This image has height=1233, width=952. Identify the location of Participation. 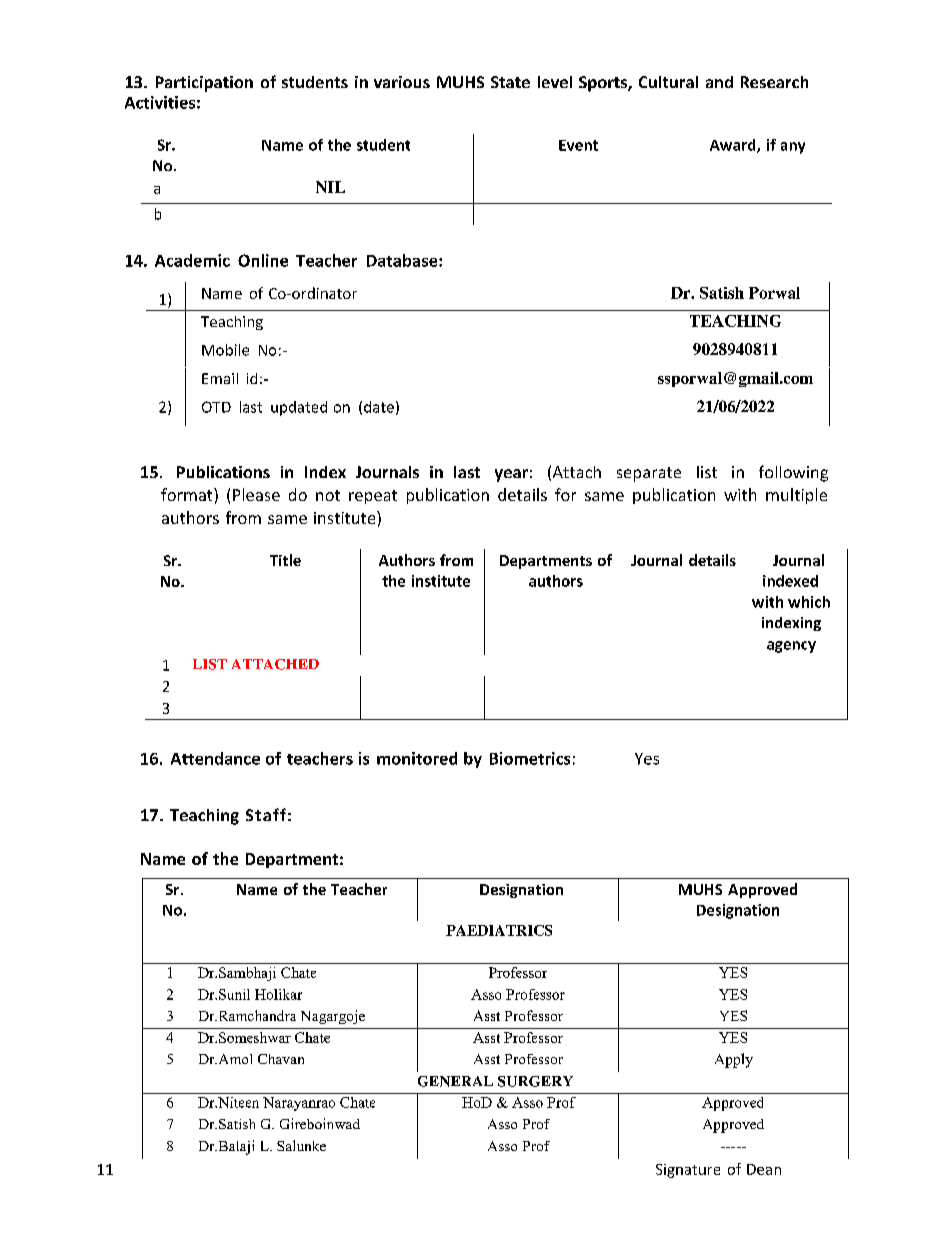
(204, 84).
